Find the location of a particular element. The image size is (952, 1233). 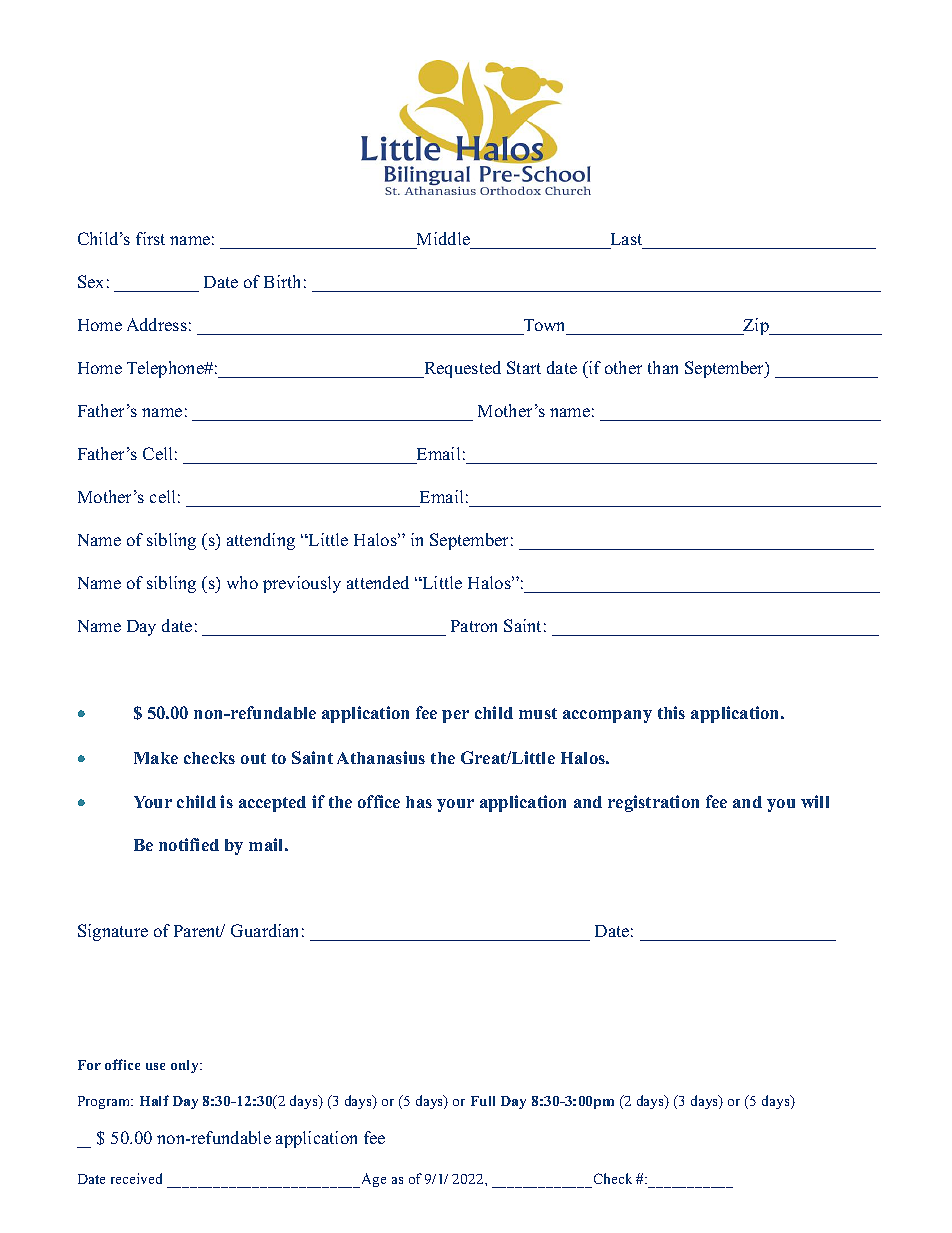

registration is located at coordinates (653, 803).
